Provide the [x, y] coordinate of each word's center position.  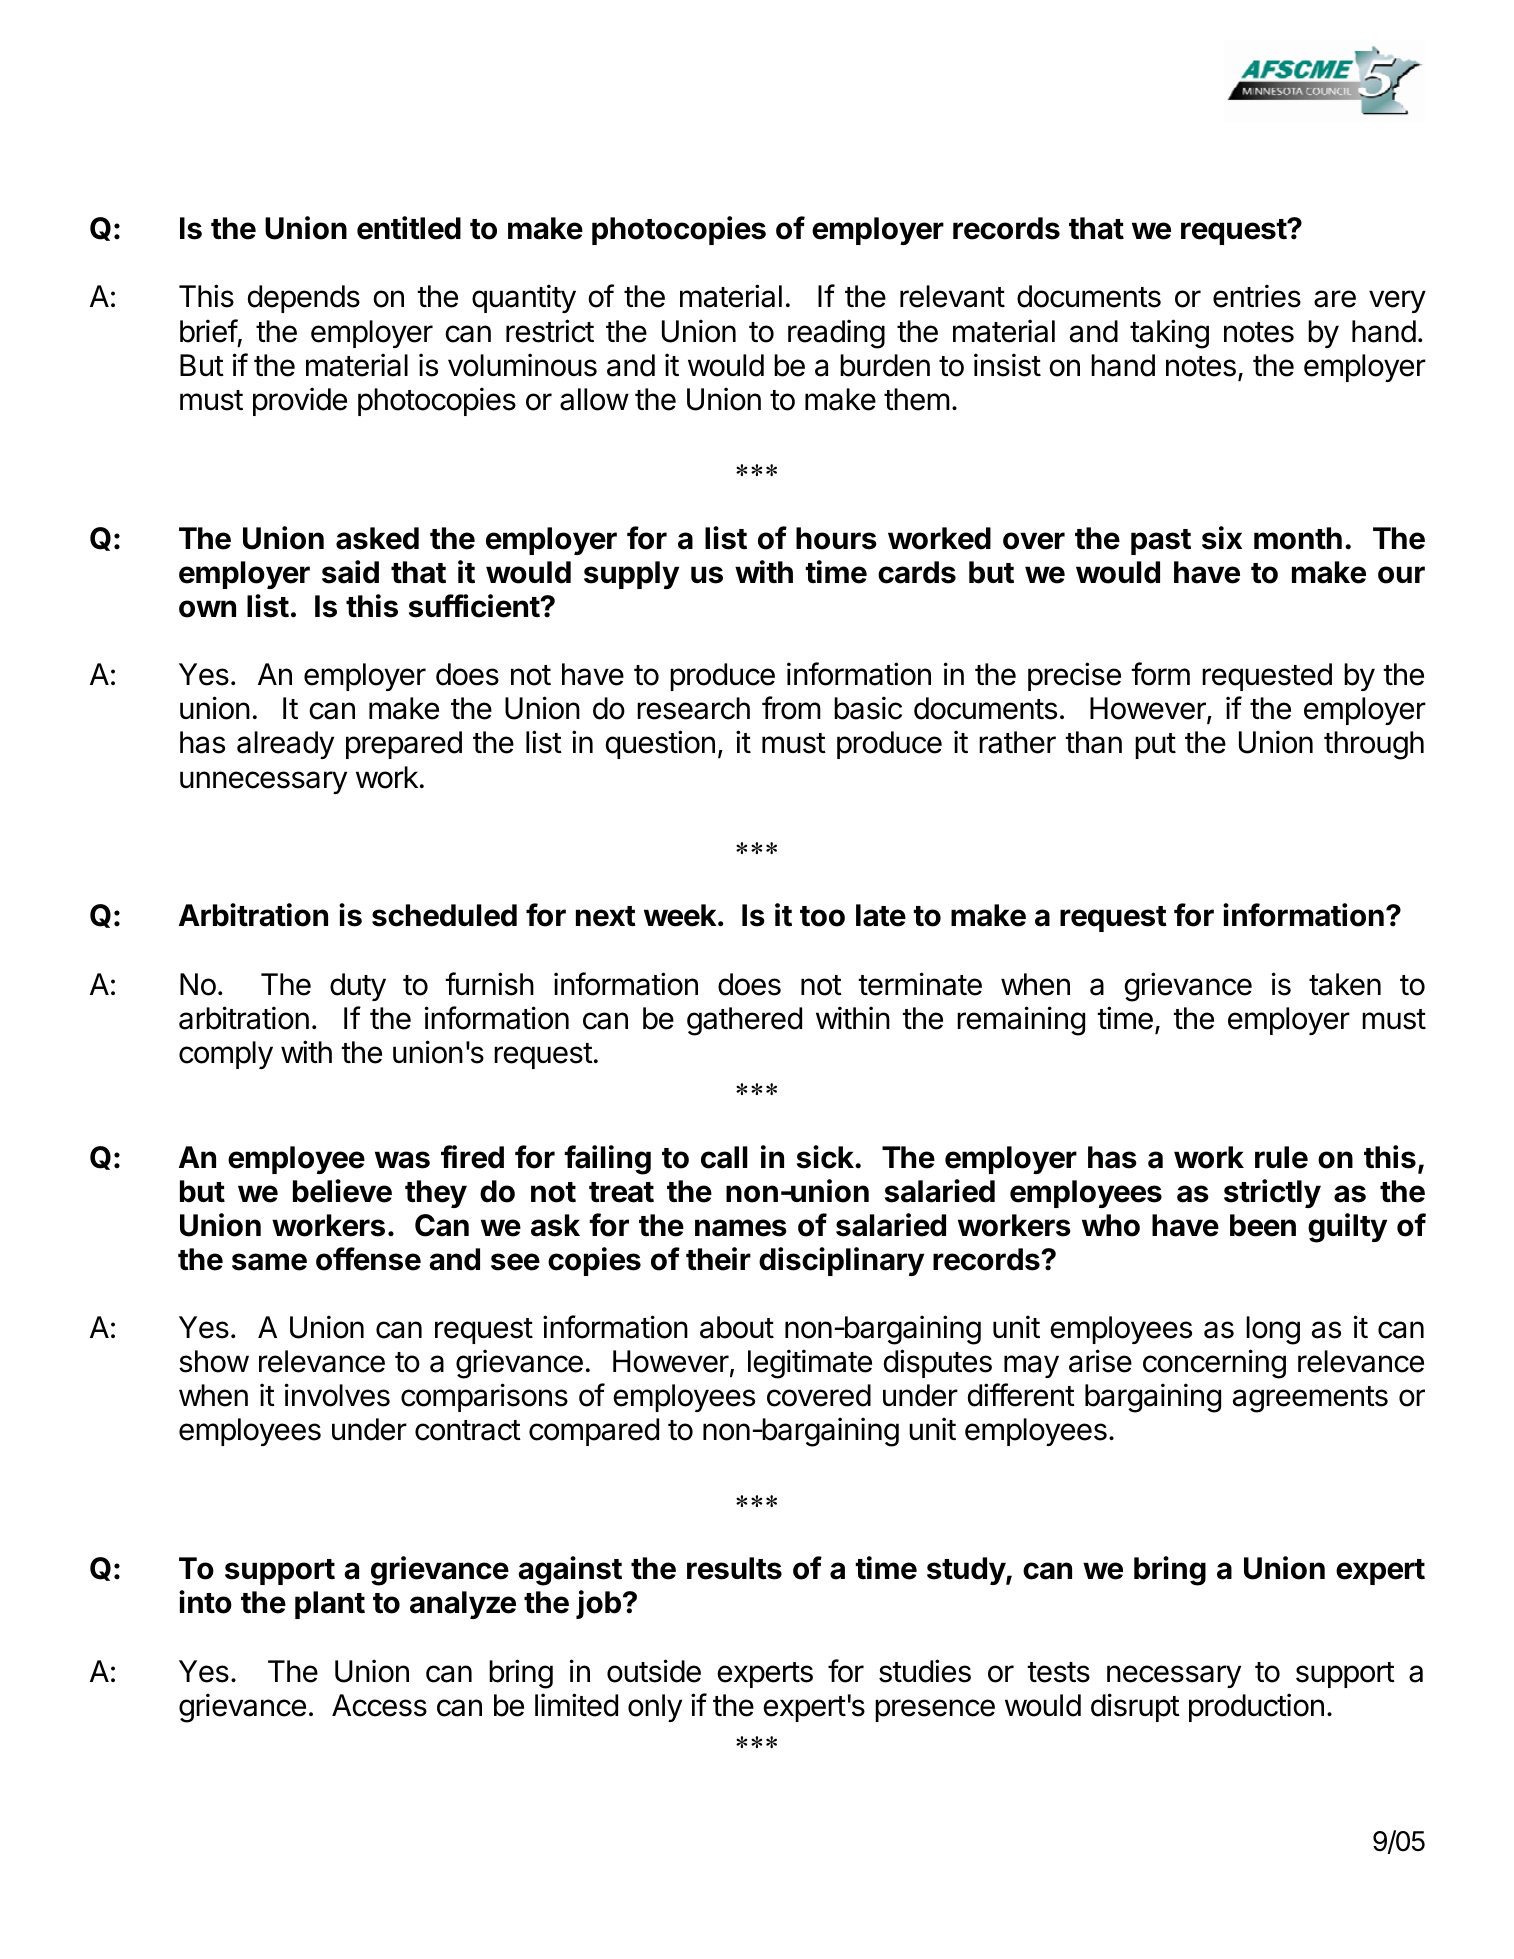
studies [925, 1671]
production [1256, 1707]
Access [379, 1705]
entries [1257, 296]
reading [836, 334]
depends [304, 299]
